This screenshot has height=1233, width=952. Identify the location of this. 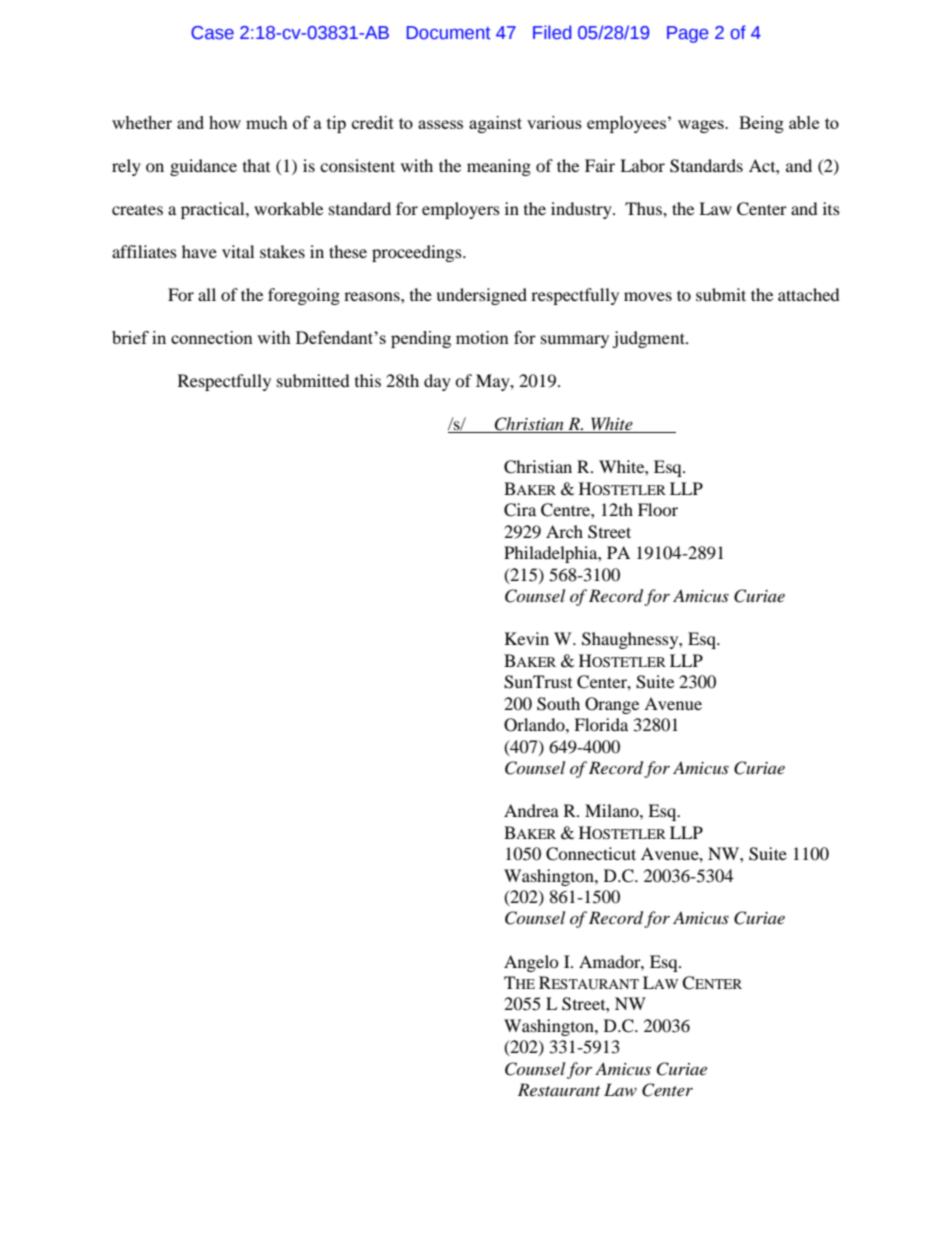
(368, 380).
